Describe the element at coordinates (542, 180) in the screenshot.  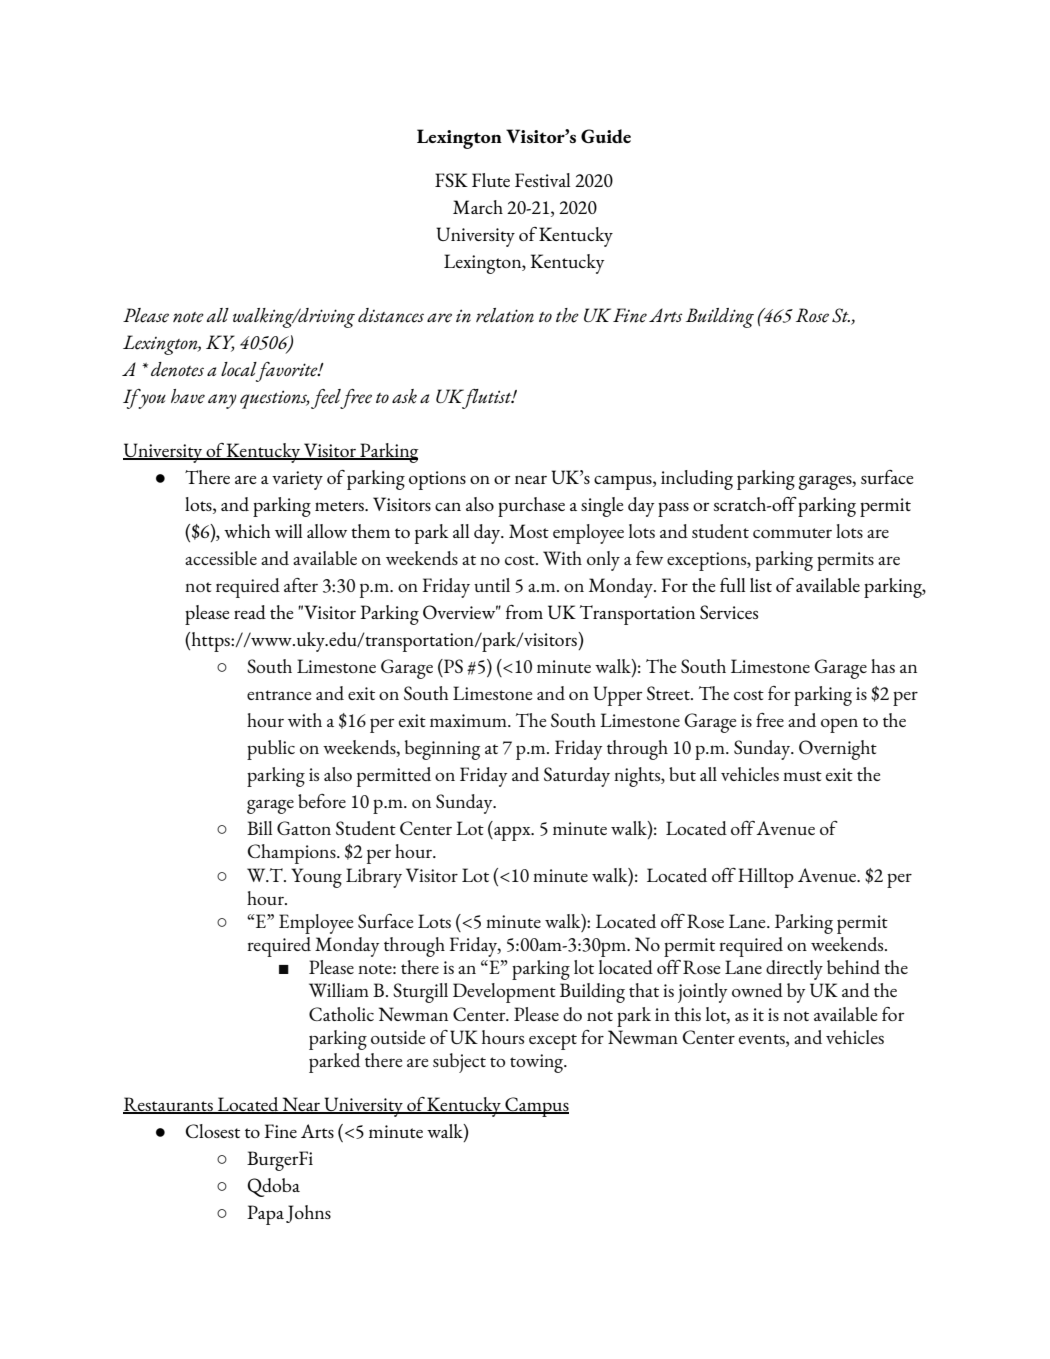
I see `Festival` at that location.
